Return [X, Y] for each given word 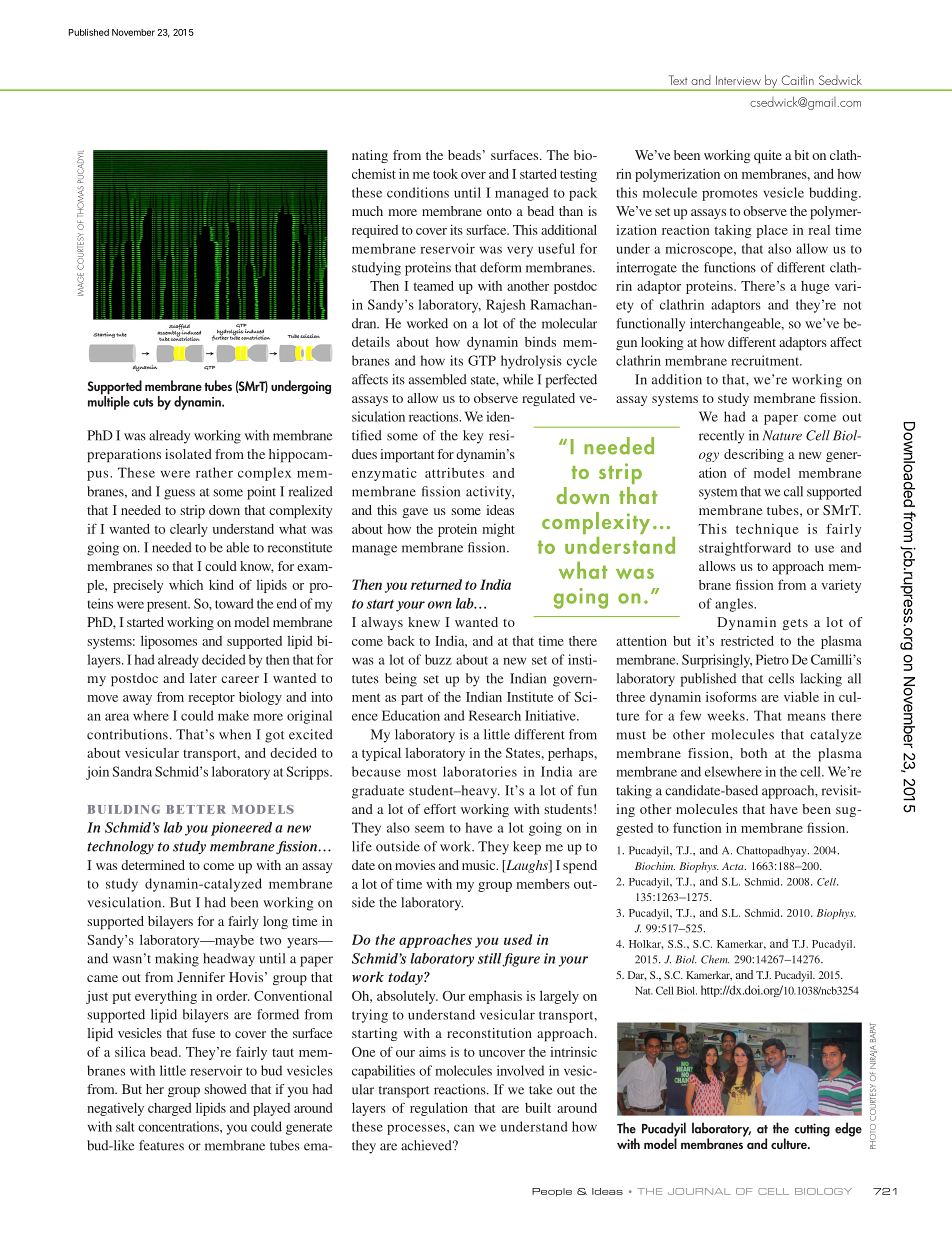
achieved [427, 1145]
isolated [188, 454]
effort [440, 809]
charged [169, 1109]
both [753, 753]
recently [721, 437]
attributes [454, 472]
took [445, 174]
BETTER [196, 809]
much [367, 211]
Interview [738, 80]
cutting [812, 1130]
